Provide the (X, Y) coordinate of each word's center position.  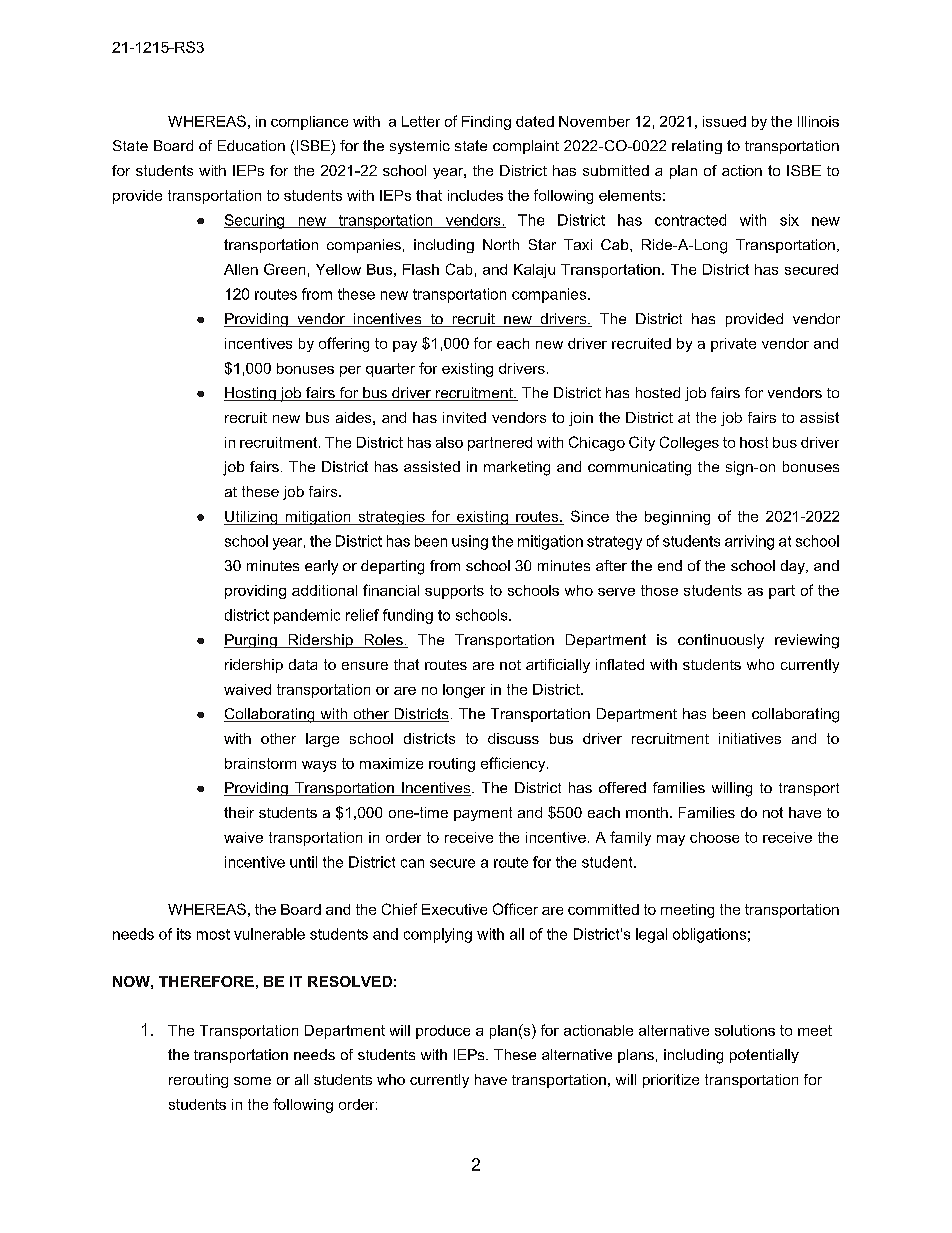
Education (251, 145)
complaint (526, 147)
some (252, 1081)
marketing (517, 468)
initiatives (750, 738)
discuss (513, 738)
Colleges (689, 443)
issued (724, 121)
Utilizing (252, 518)
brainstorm (260, 763)
